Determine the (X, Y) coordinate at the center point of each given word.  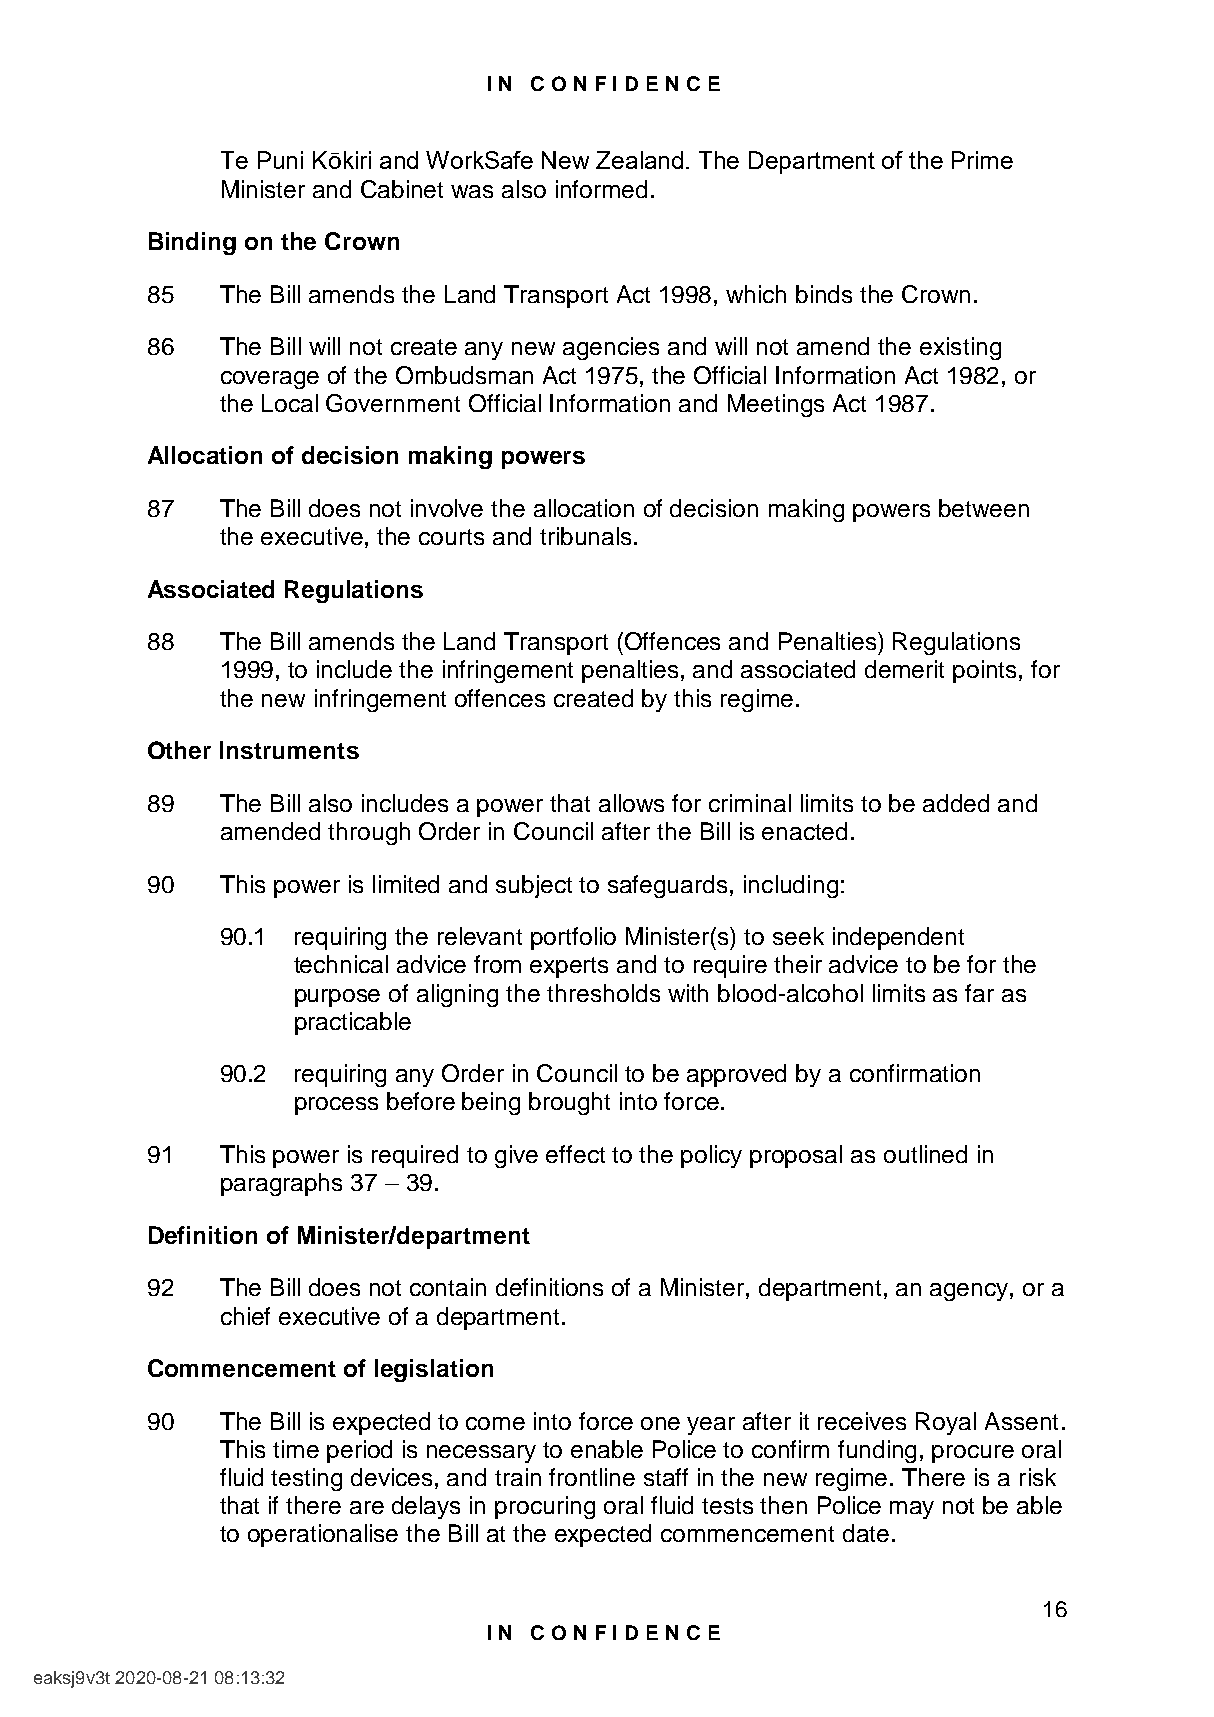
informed (601, 189)
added (956, 803)
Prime (982, 160)
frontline (592, 1477)
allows (631, 803)
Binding (192, 243)
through (369, 833)
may (912, 1510)
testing (306, 1479)
